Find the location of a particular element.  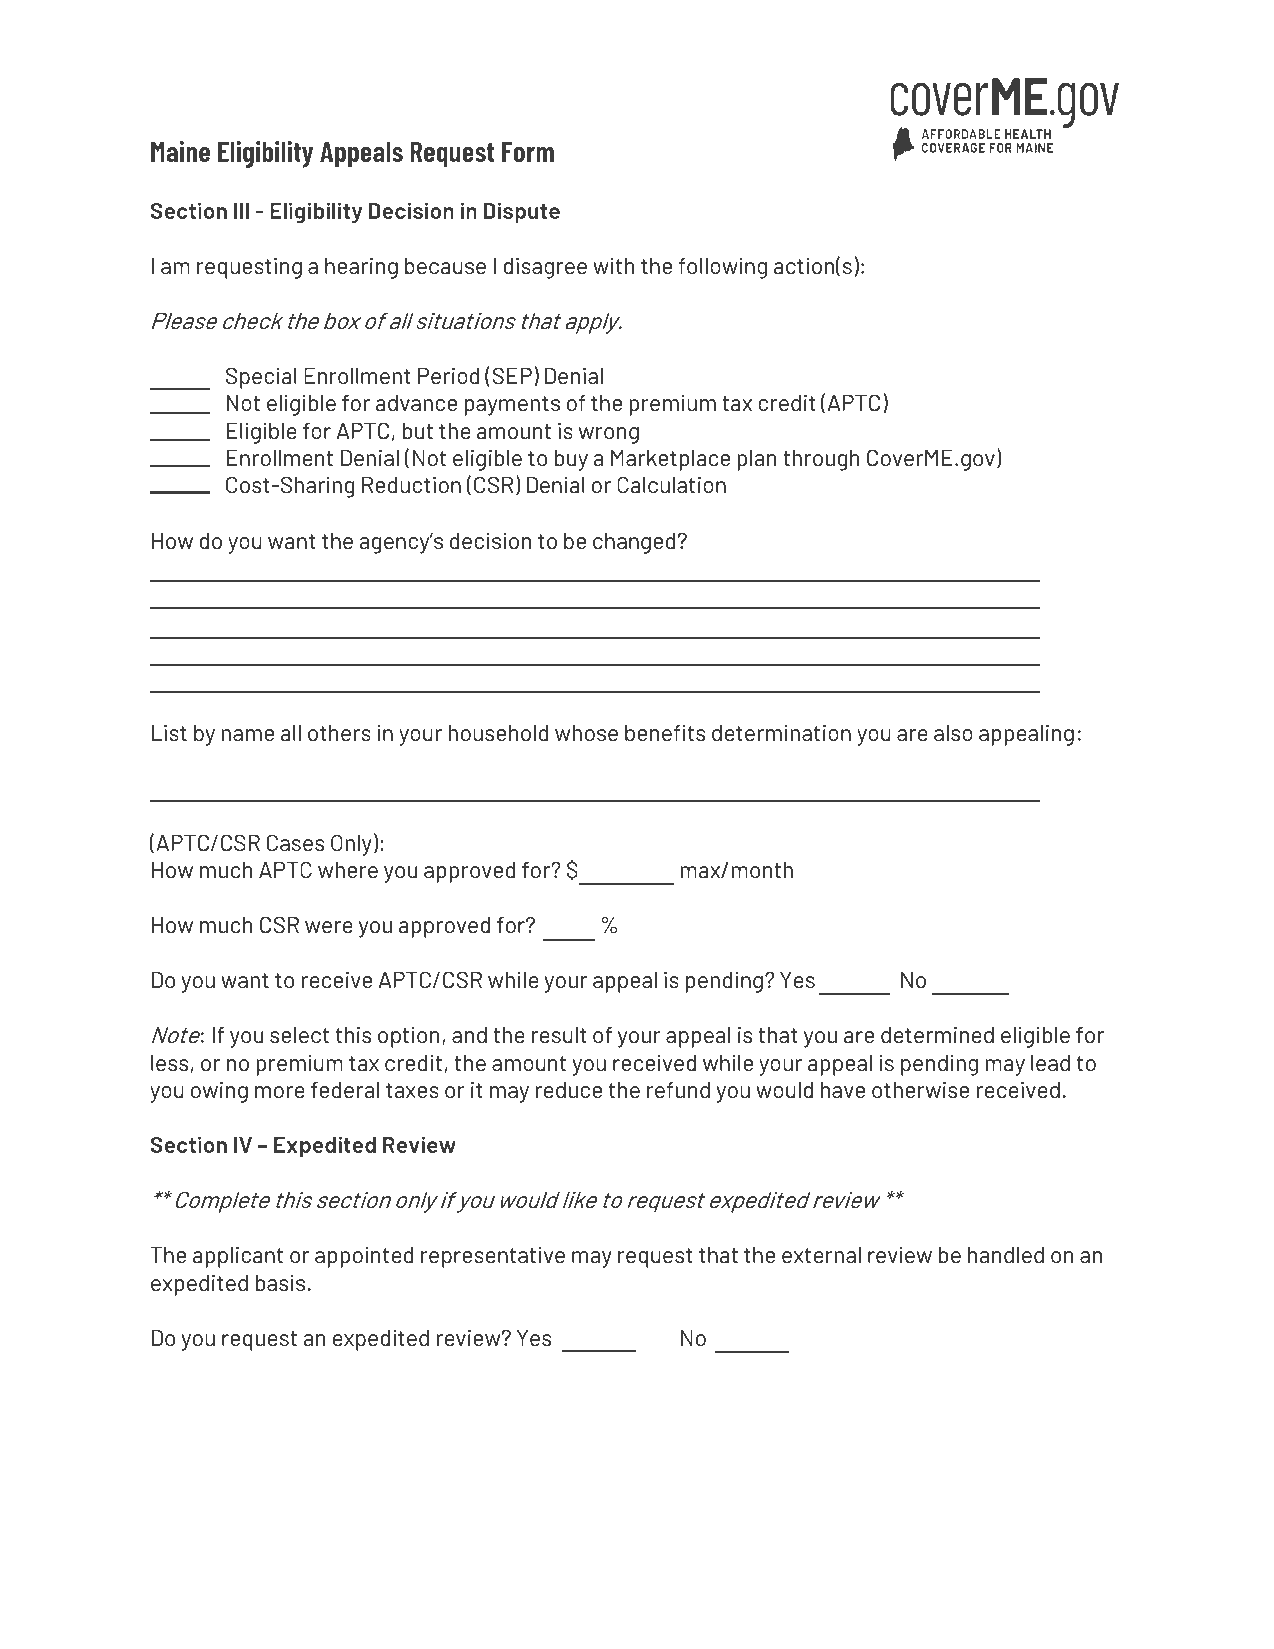

applicant is located at coordinates (238, 1257).
